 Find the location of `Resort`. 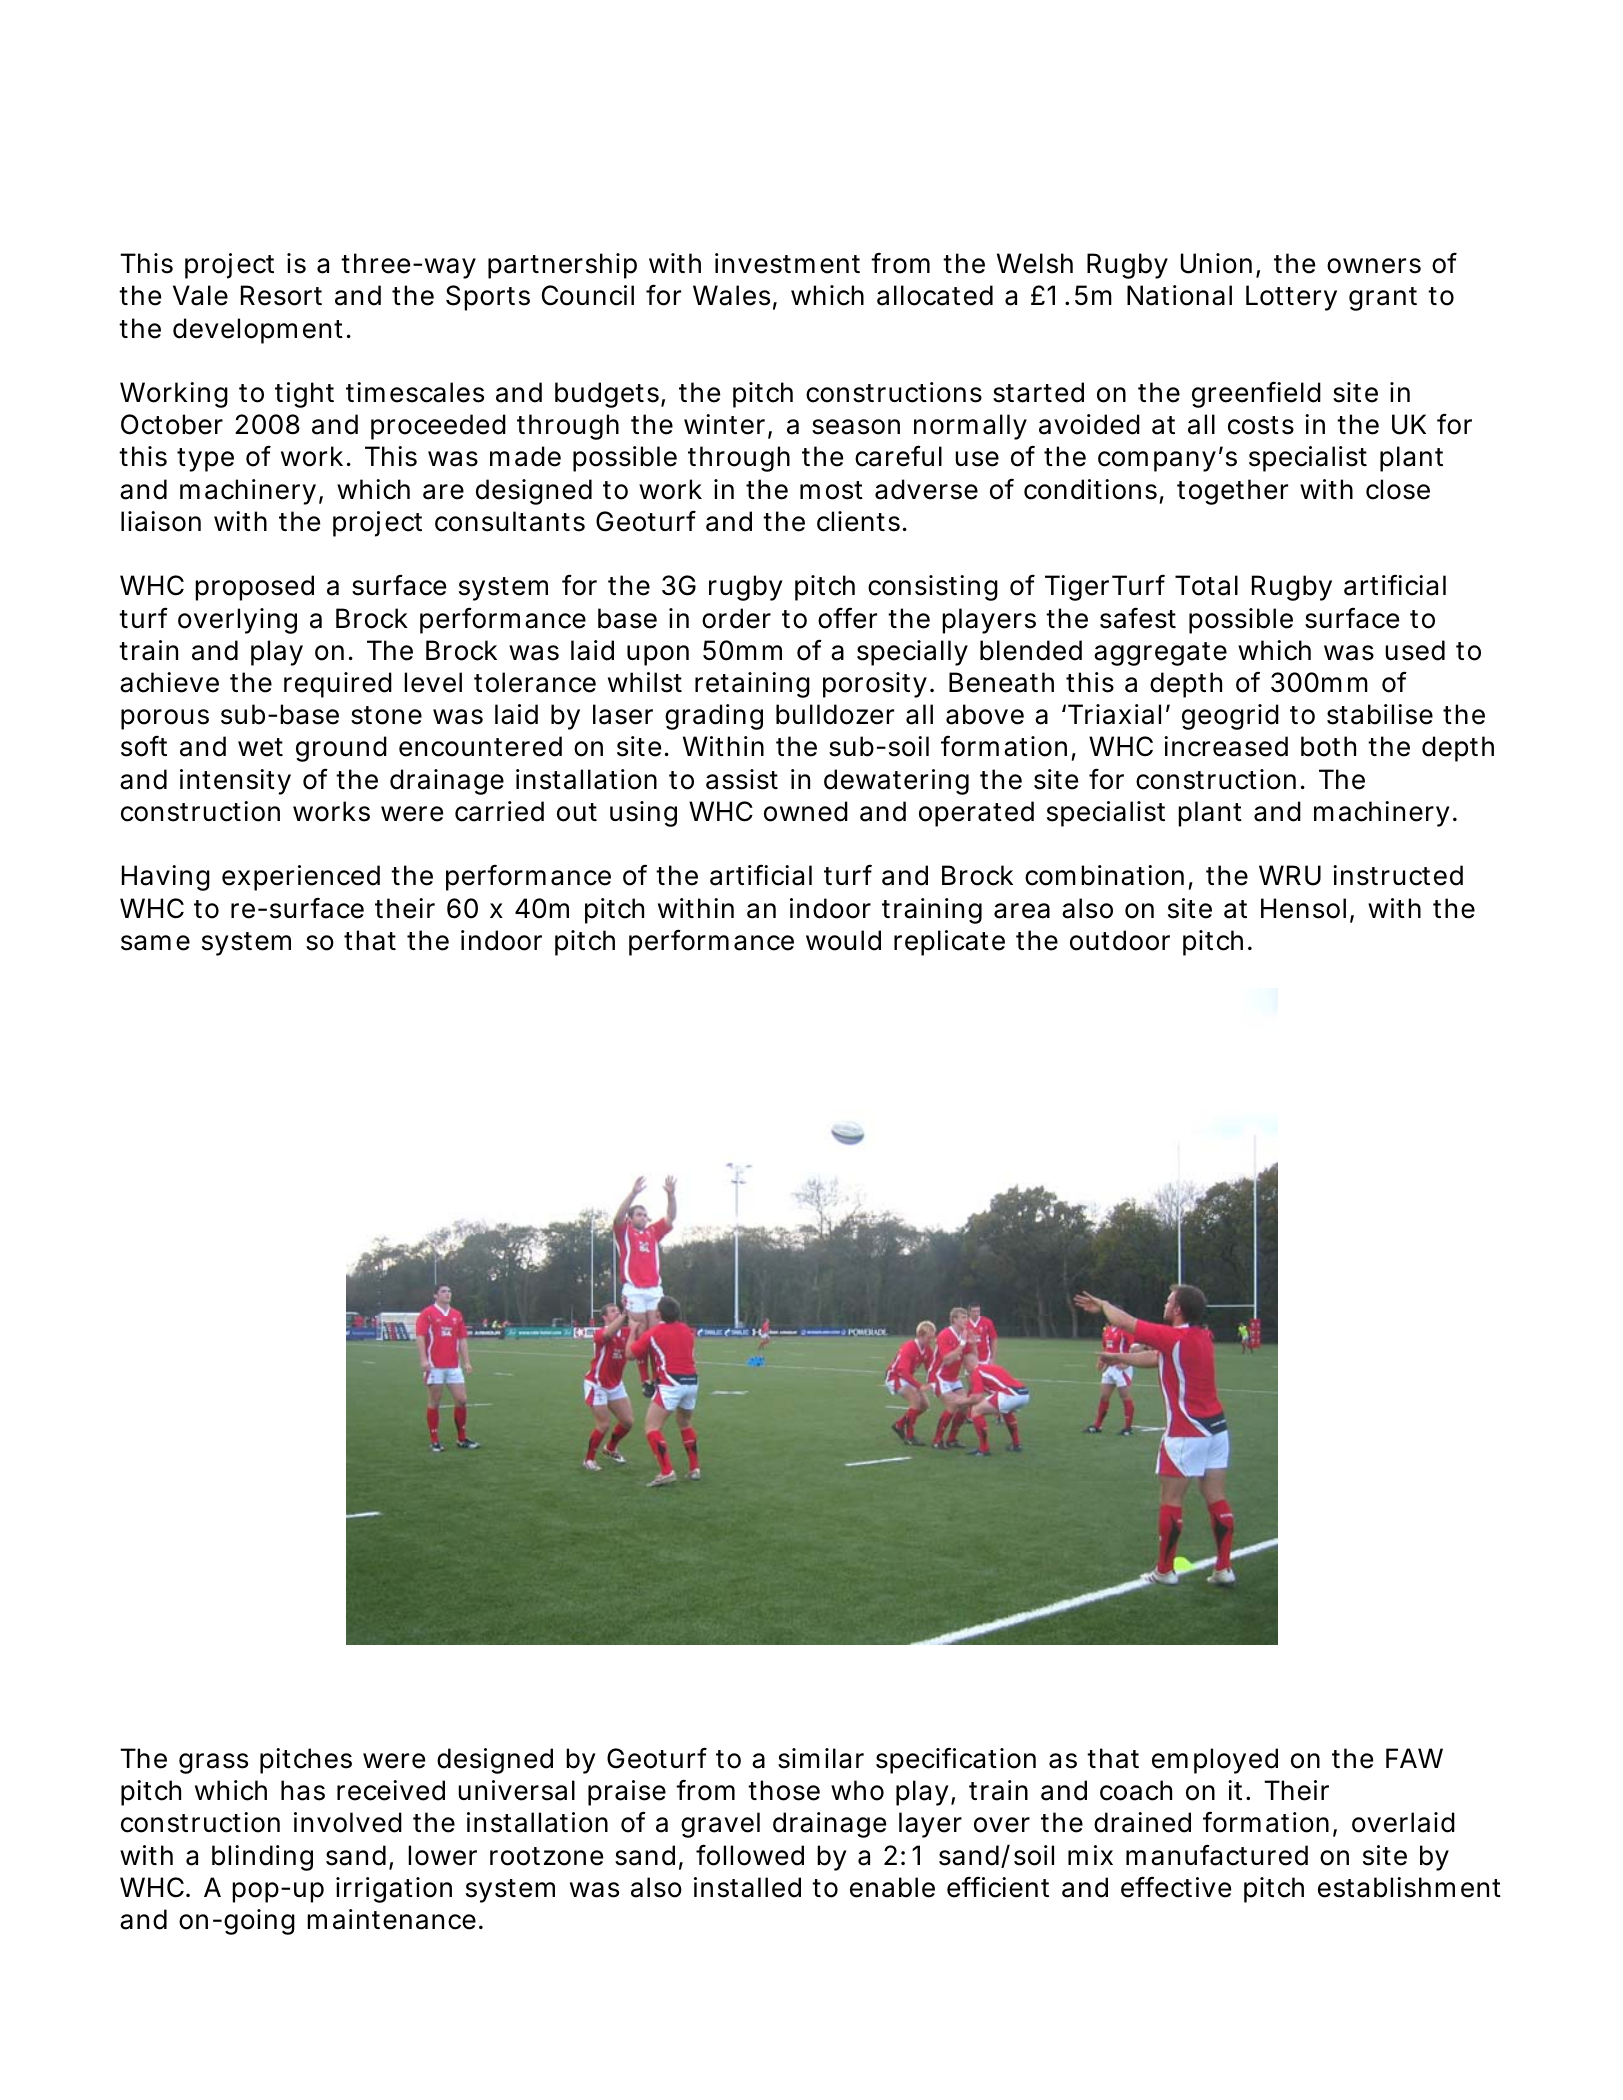

Resort is located at coordinates (281, 295).
